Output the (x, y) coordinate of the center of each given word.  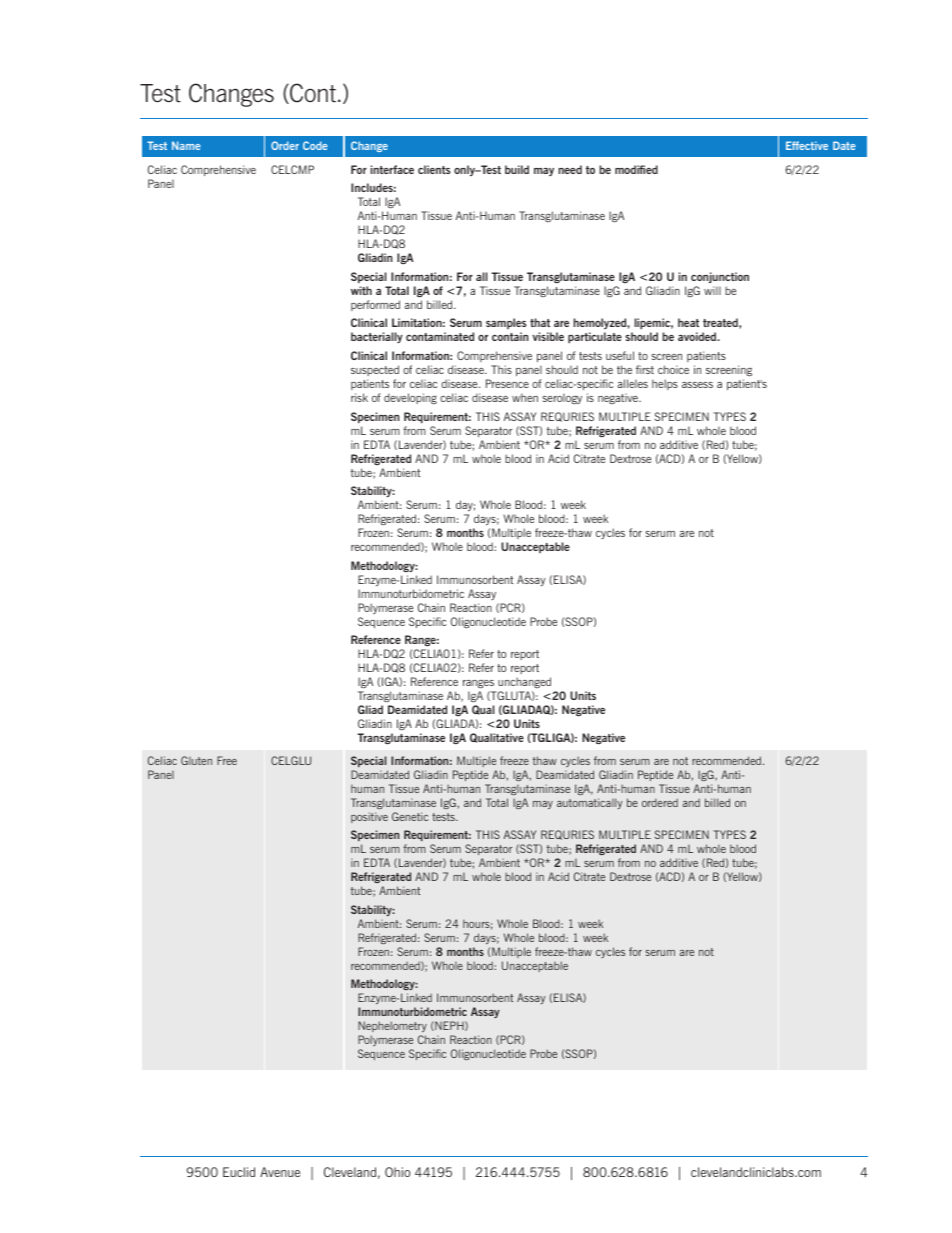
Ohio (397, 1172)
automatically (589, 803)
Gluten (196, 760)
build (517, 169)
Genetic (410, 816)
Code (315, 145)
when (525, 397)
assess (697, 385)
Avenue (280, 1172)
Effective (807, 145)
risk (359, 397)
